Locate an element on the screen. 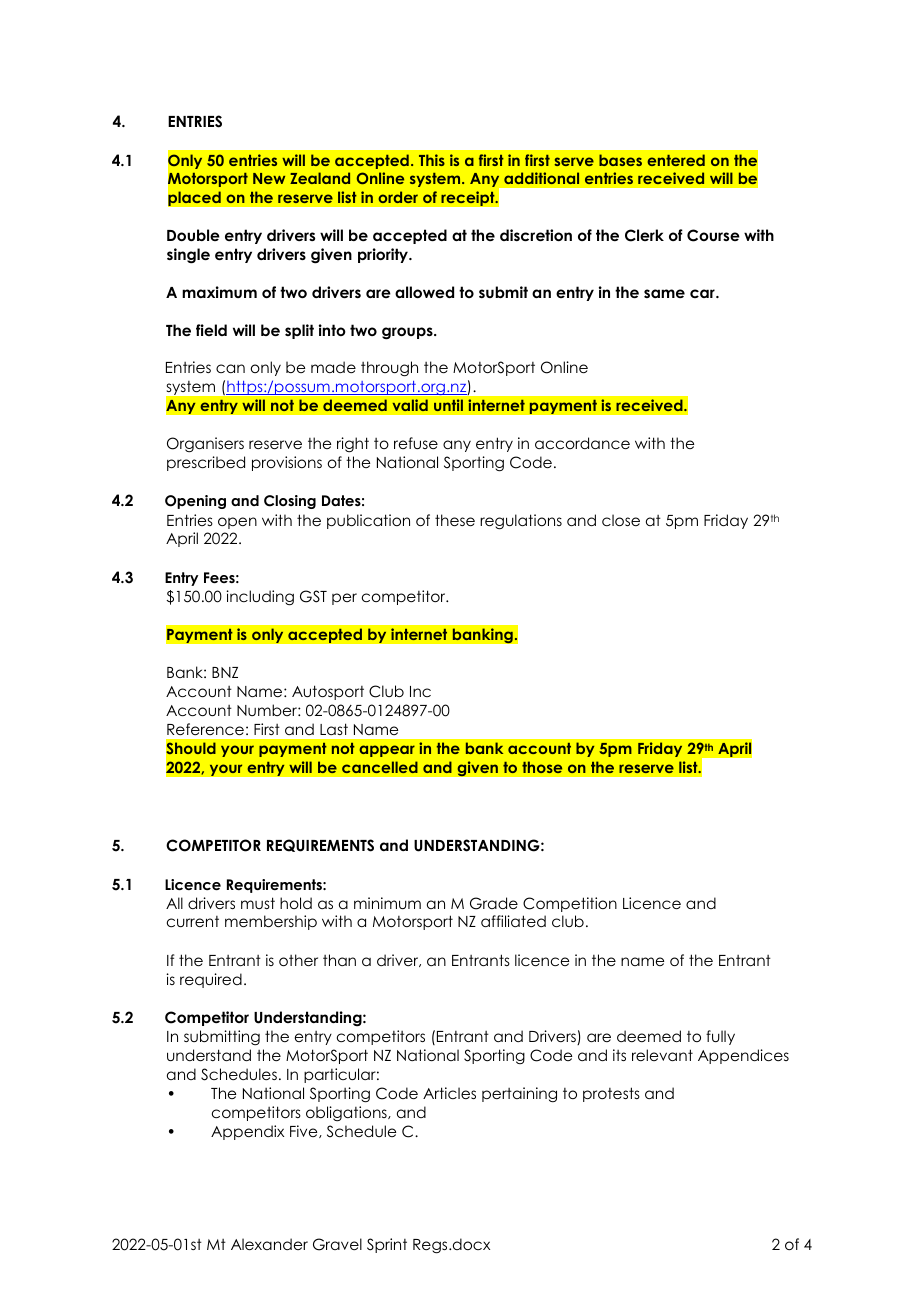  New is located at coordinates (269, 178).
